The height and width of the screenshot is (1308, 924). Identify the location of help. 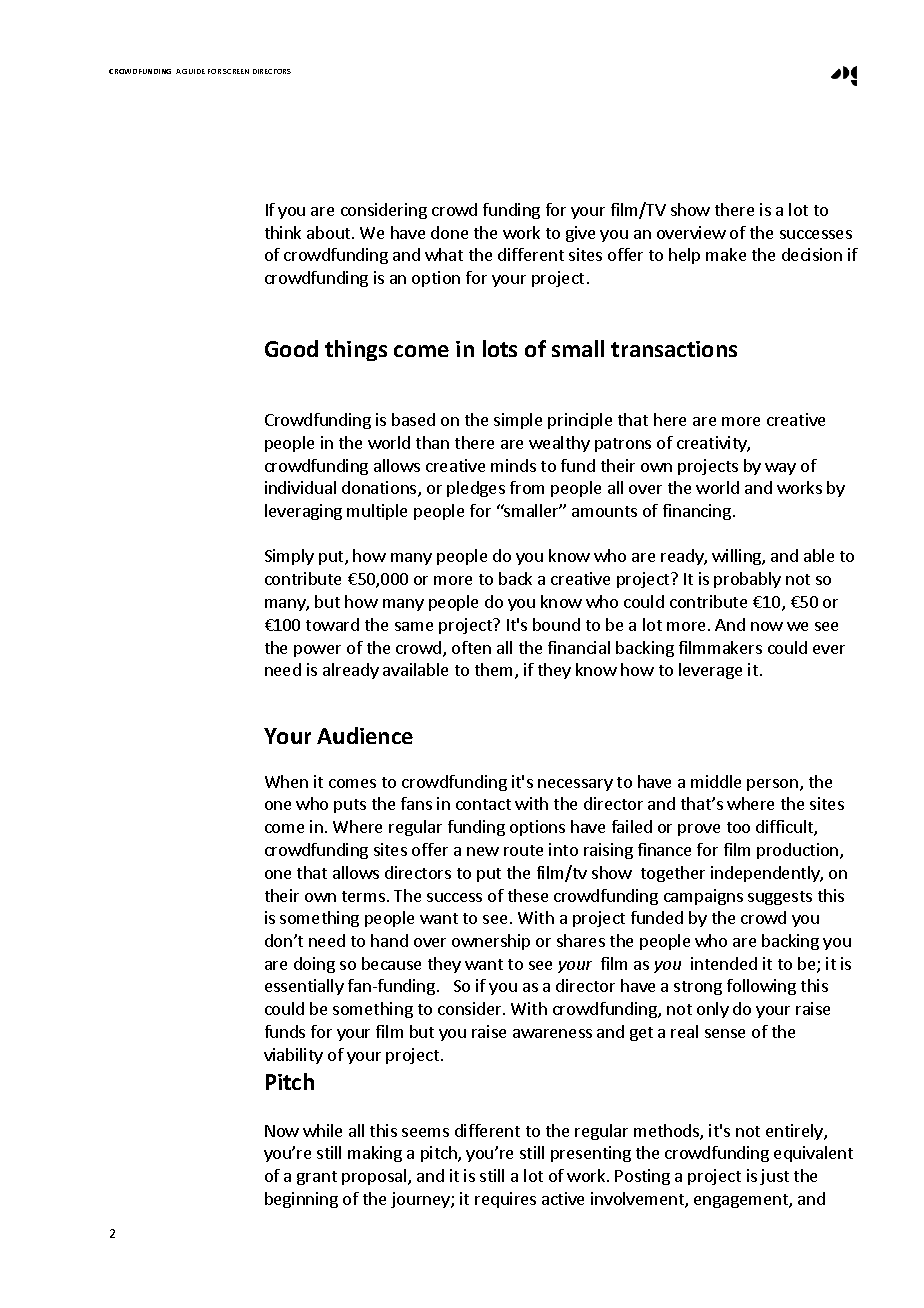
(684, 256).
